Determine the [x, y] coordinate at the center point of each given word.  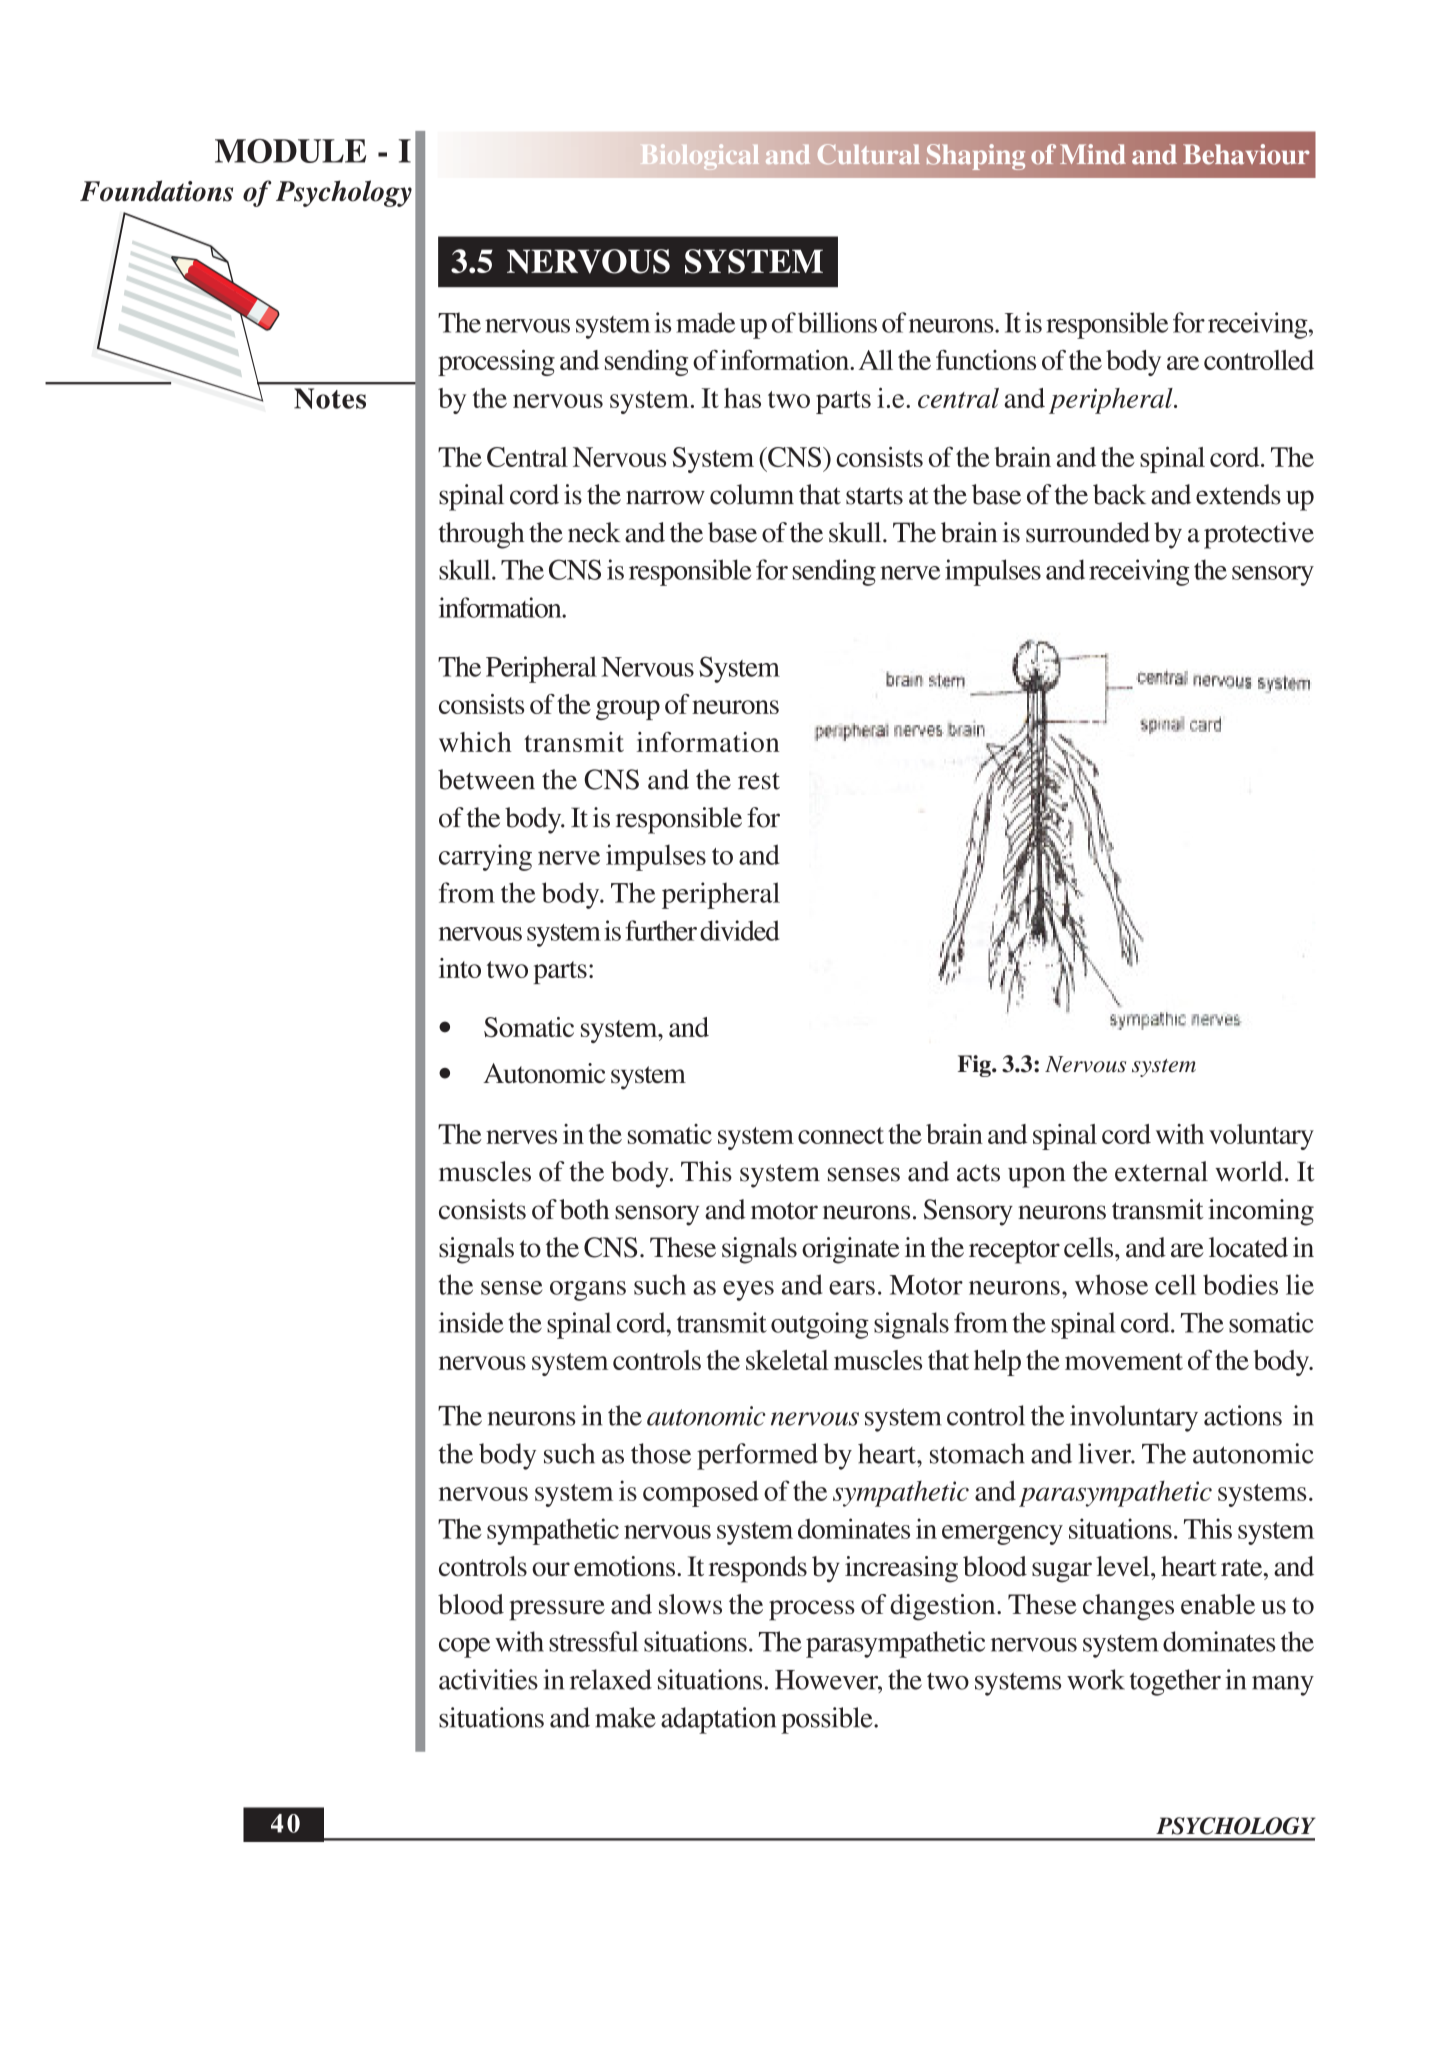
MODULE [290, 151]
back [1119, 494]
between [486, 779]
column [752, 494]
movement [1124, 1361]
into [460, 968]
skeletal [787, 1360]
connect [841, 1135]
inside [471, 1322]
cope [464, 1648]
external [1161, 1171]
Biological [700, 157]
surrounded [1088, 532]
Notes [330, 398]
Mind [1093, 154]
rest [759, 781]
